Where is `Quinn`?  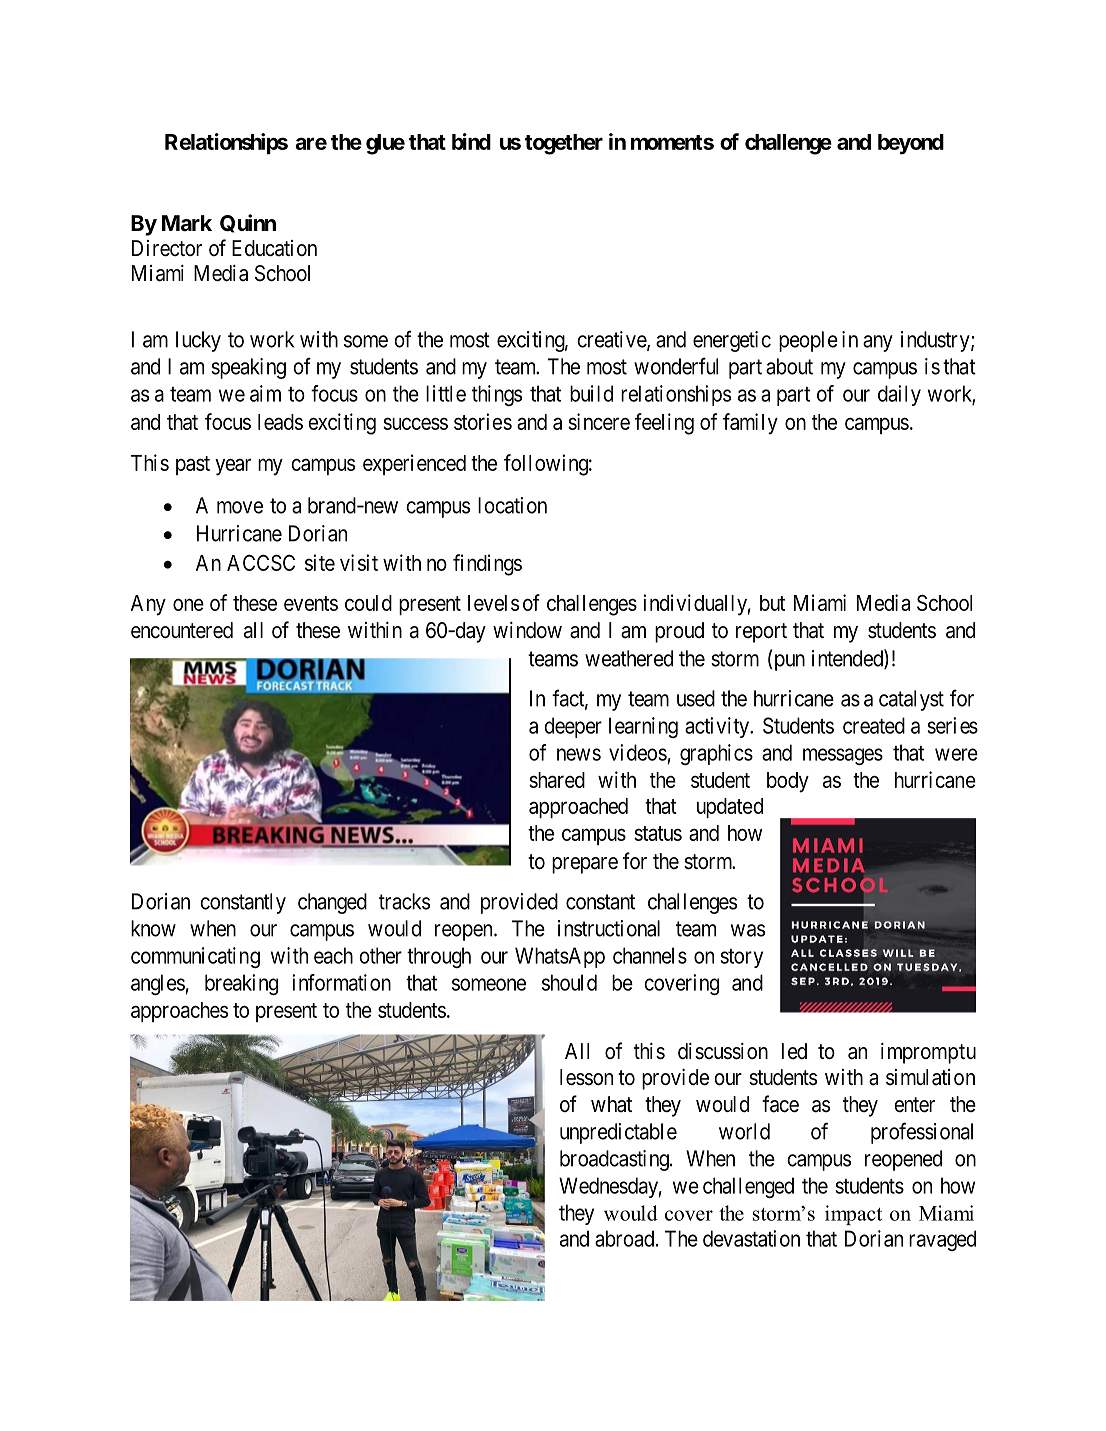
Quinn is located at coordinates (248, 223).
